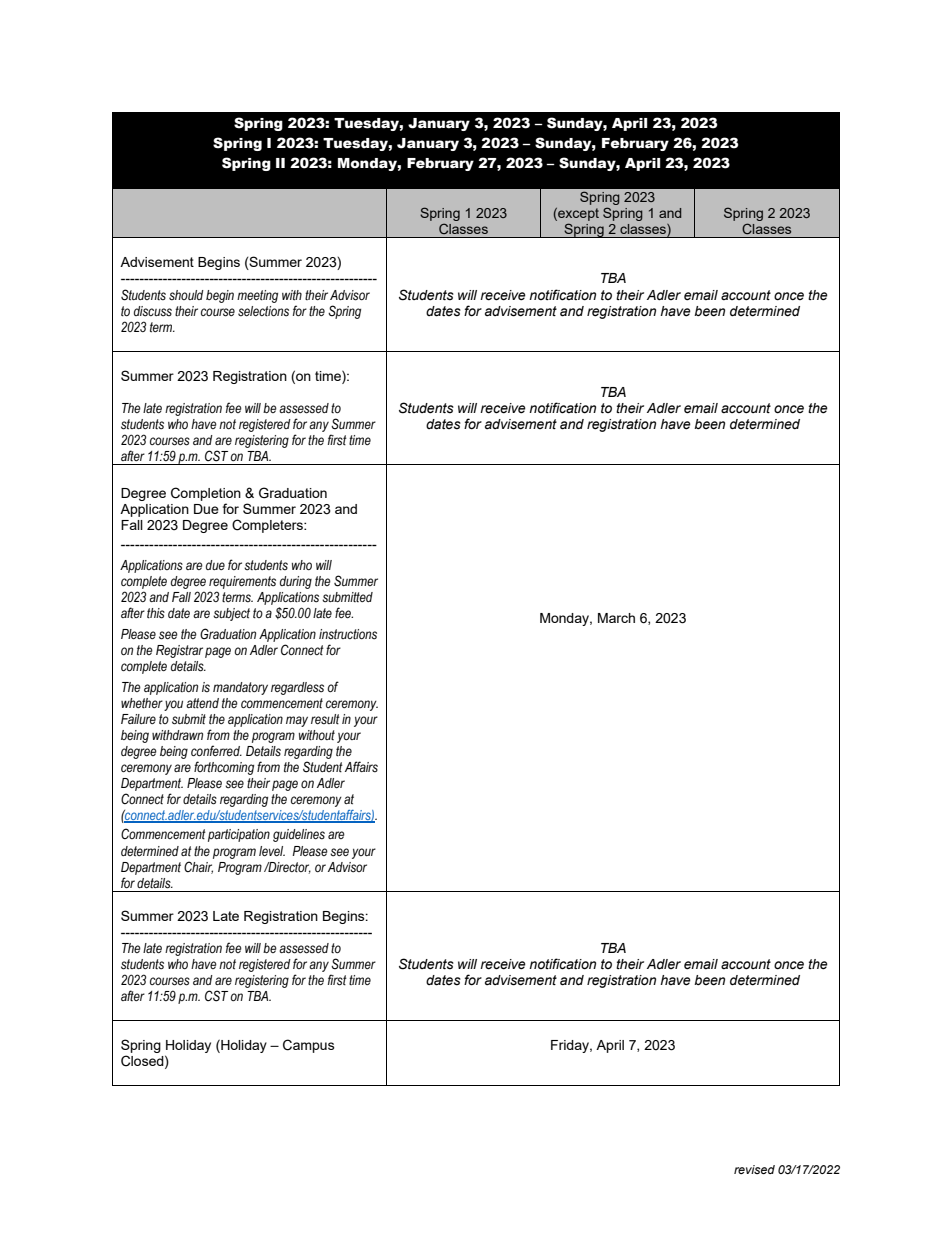  I want to click on March, so click(616, 618).
